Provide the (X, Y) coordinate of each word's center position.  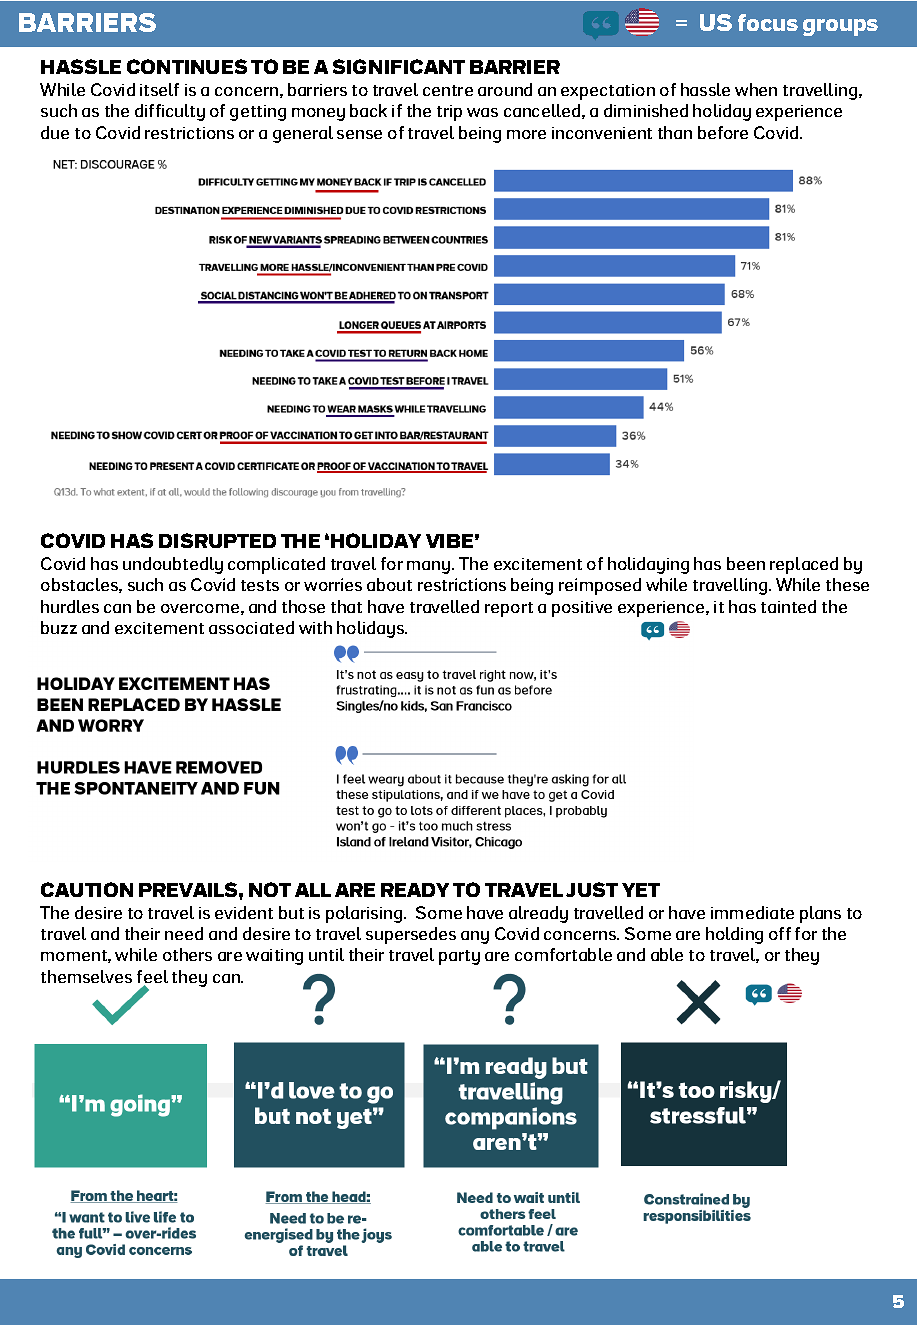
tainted (788, 606)
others (187, 954)
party (459, 957)
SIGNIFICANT (399, 66)
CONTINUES (187, 66)
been (746, 563)
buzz (59, 627)
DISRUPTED (217, 540)
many (428, 567)
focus (768, 22)
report (509, 609)
